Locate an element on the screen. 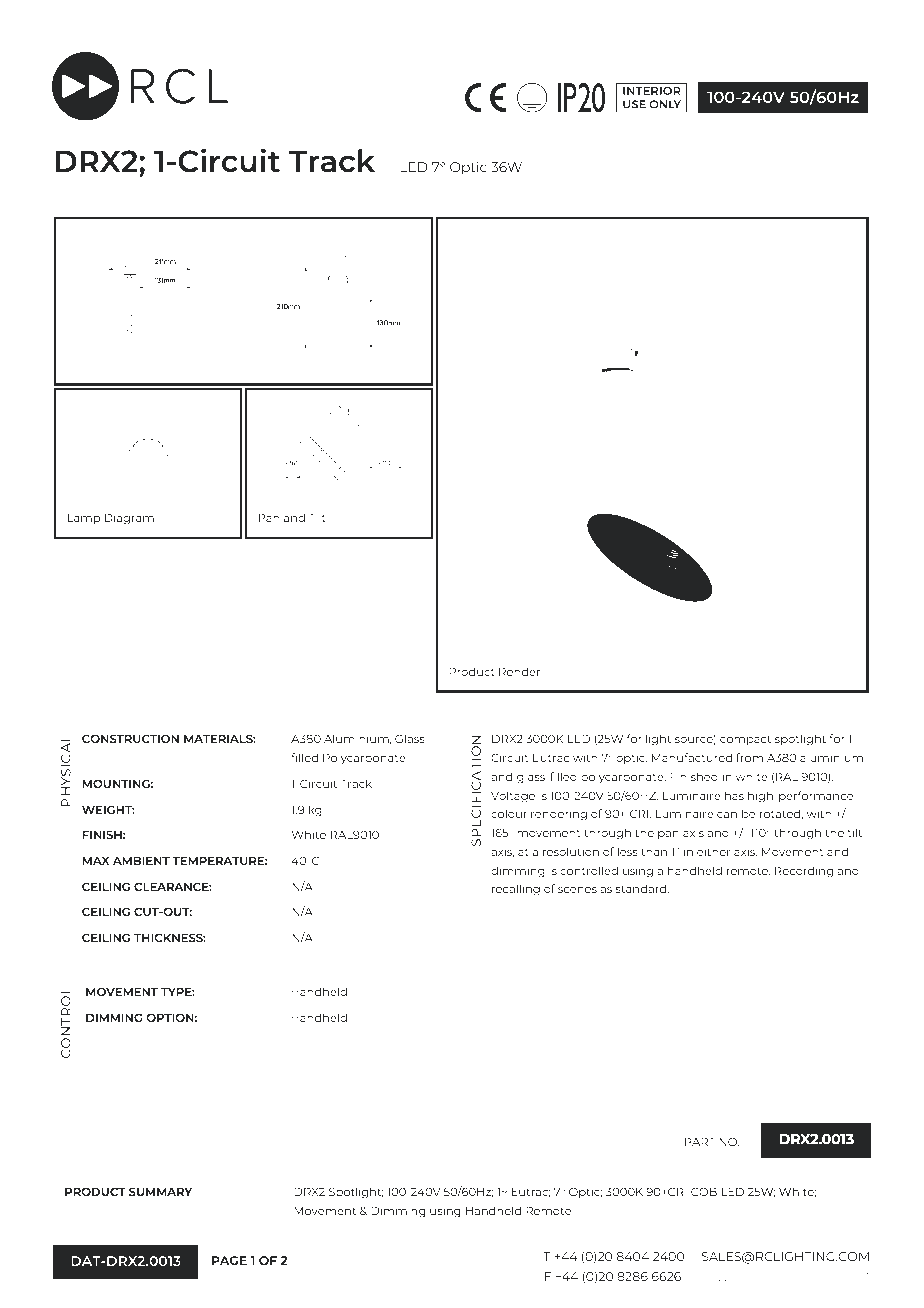  SUMMARY is located at coordinates (160, 1191).
